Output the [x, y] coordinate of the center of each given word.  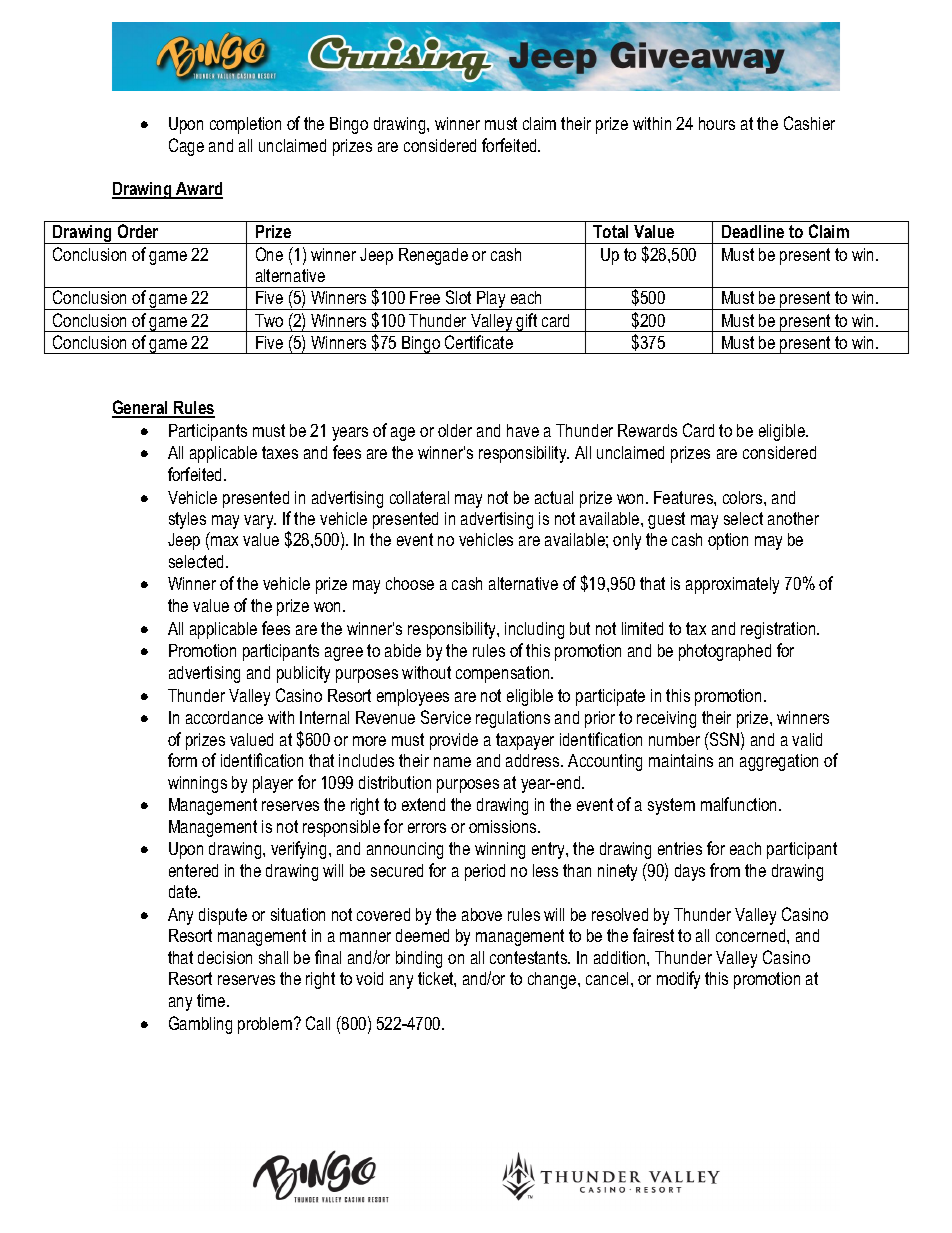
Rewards [647, 430]
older [455, 430]
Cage [186, 147]
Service [446, 717]
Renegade [433, 256]
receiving [666, 719]
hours [717, 123]
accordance [224, 717]
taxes [280, 452]
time [212, 1000]
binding [419, 959]
